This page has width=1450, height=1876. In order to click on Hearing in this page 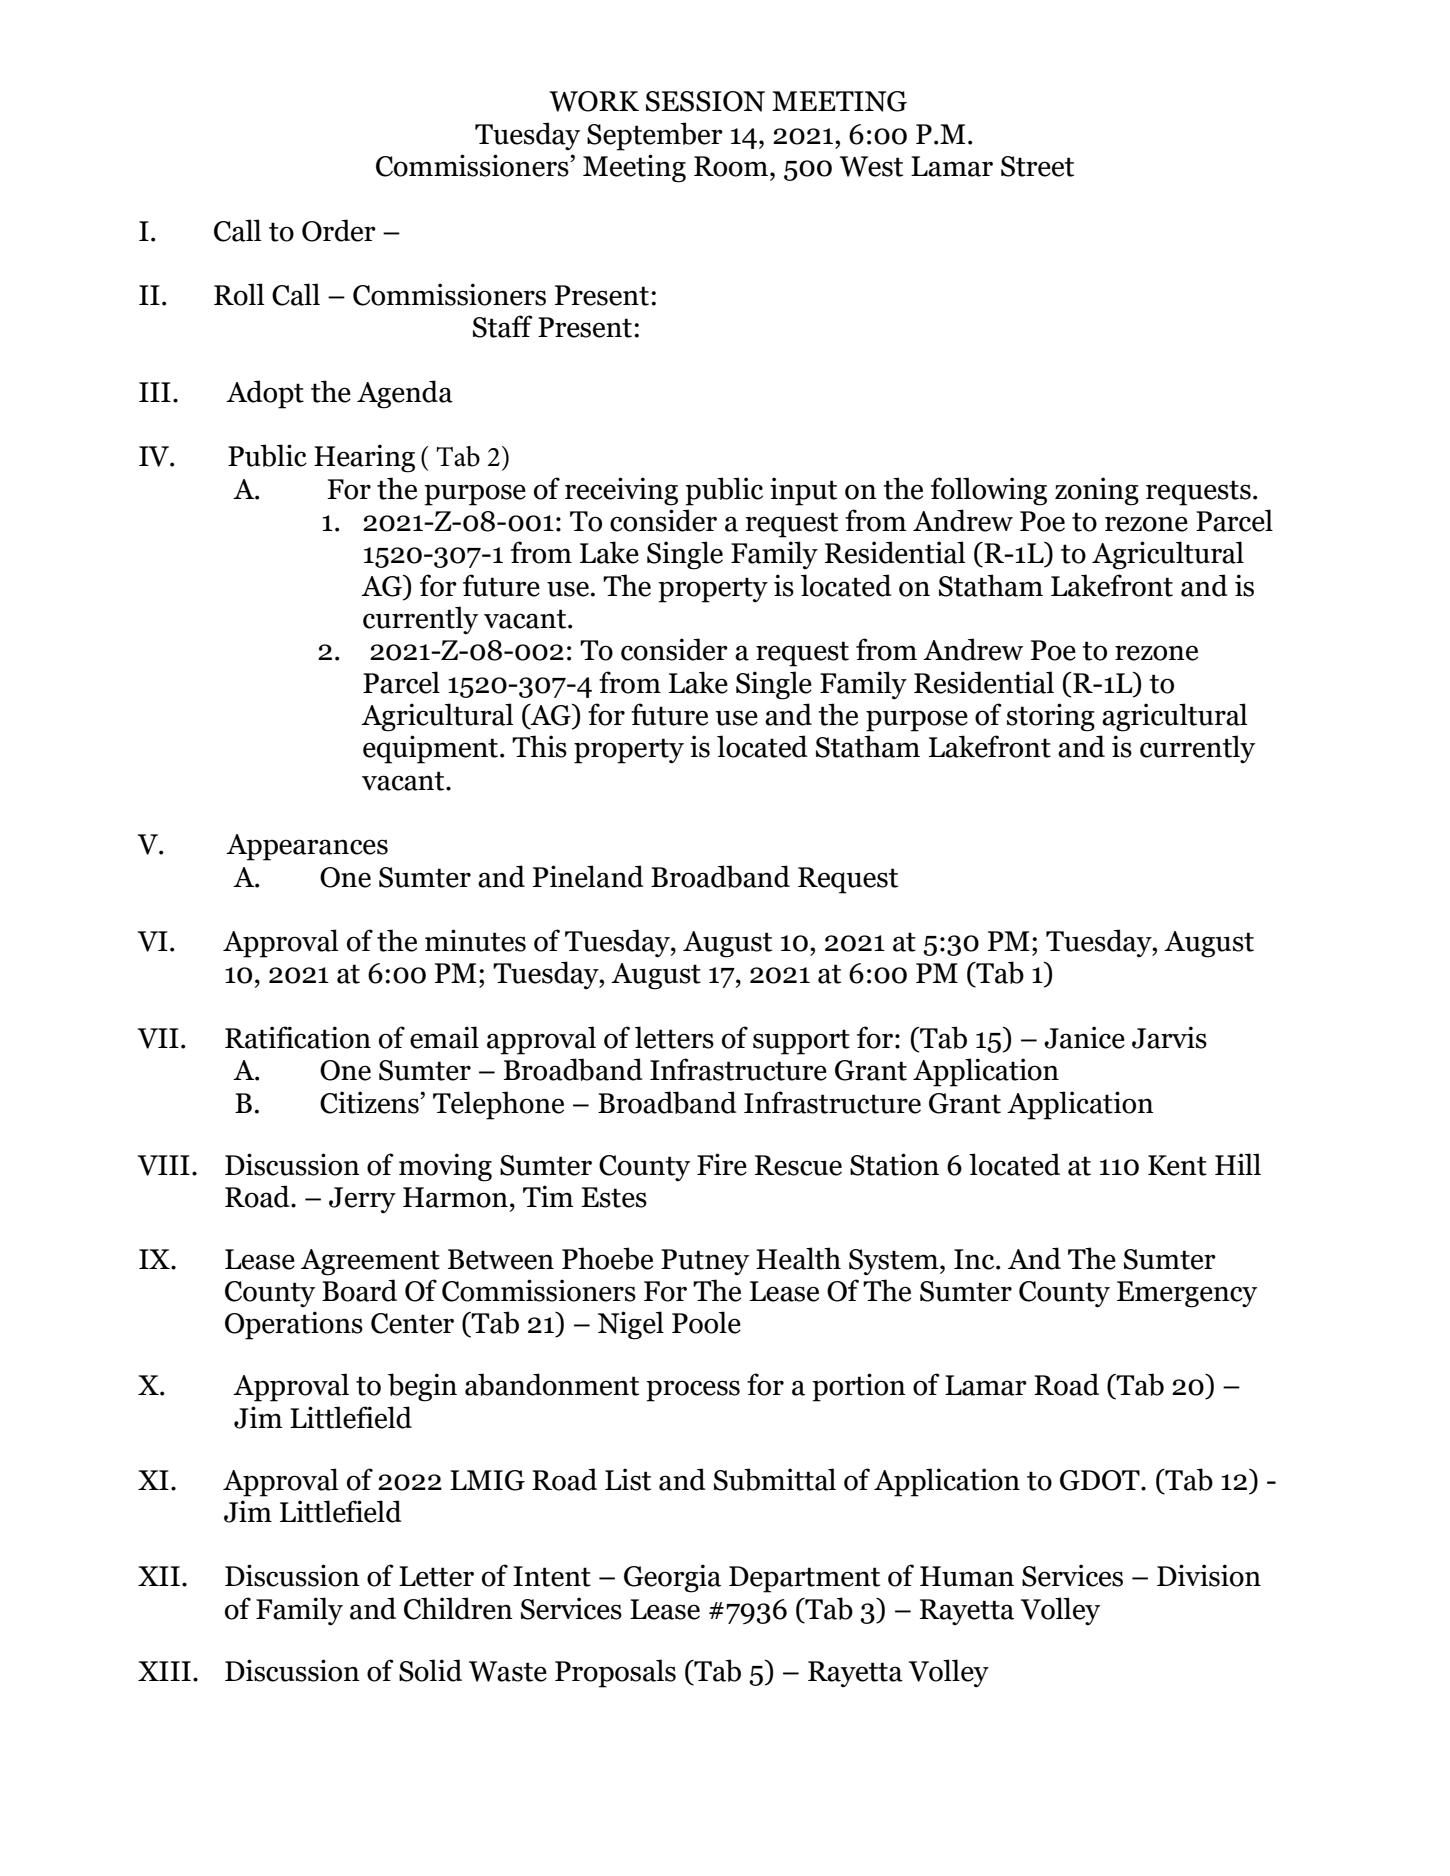, I will do `click(364, 458)`.
